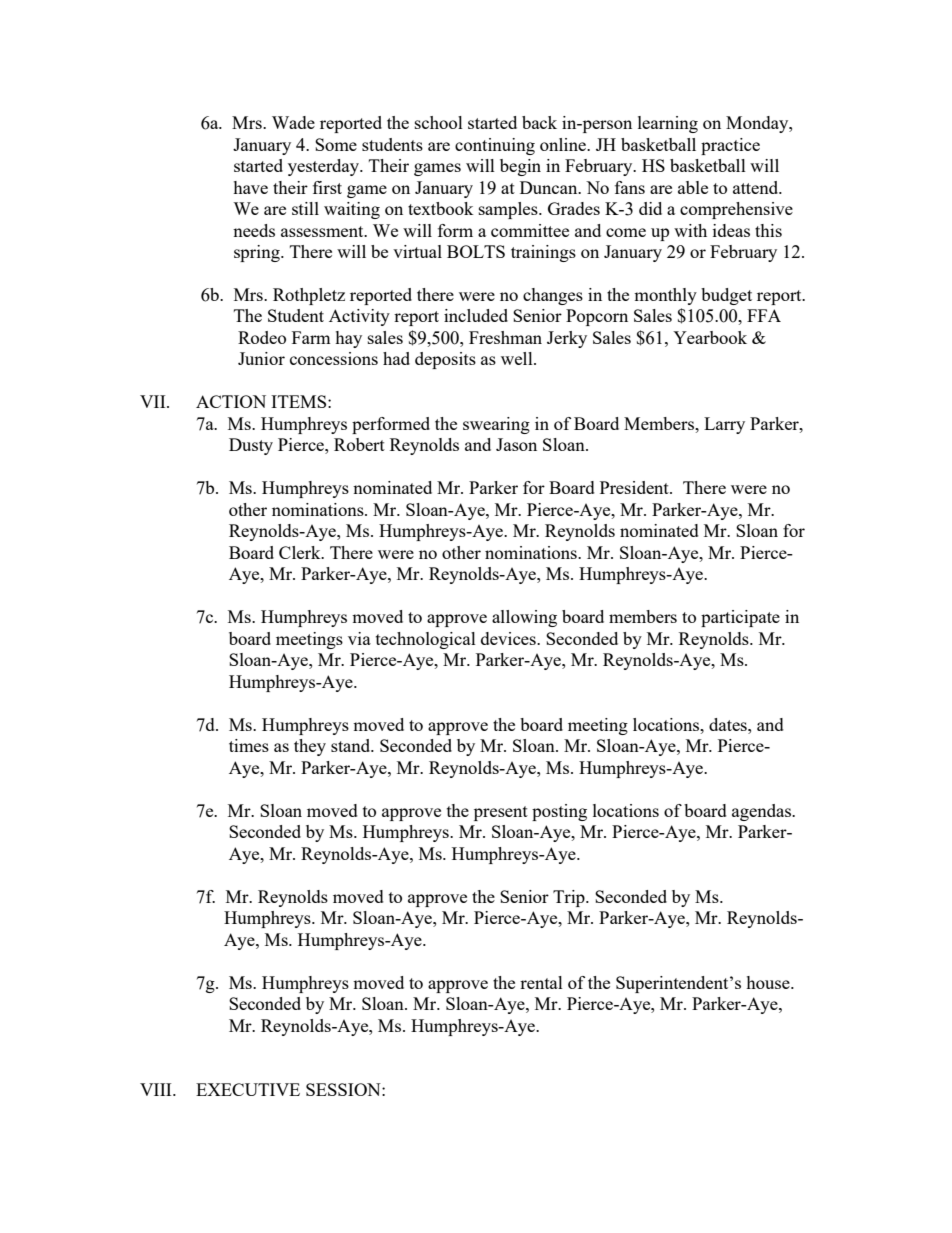 The height and width of the screenshot is (1233, 952). I want to click on present, so click(501, 813).
